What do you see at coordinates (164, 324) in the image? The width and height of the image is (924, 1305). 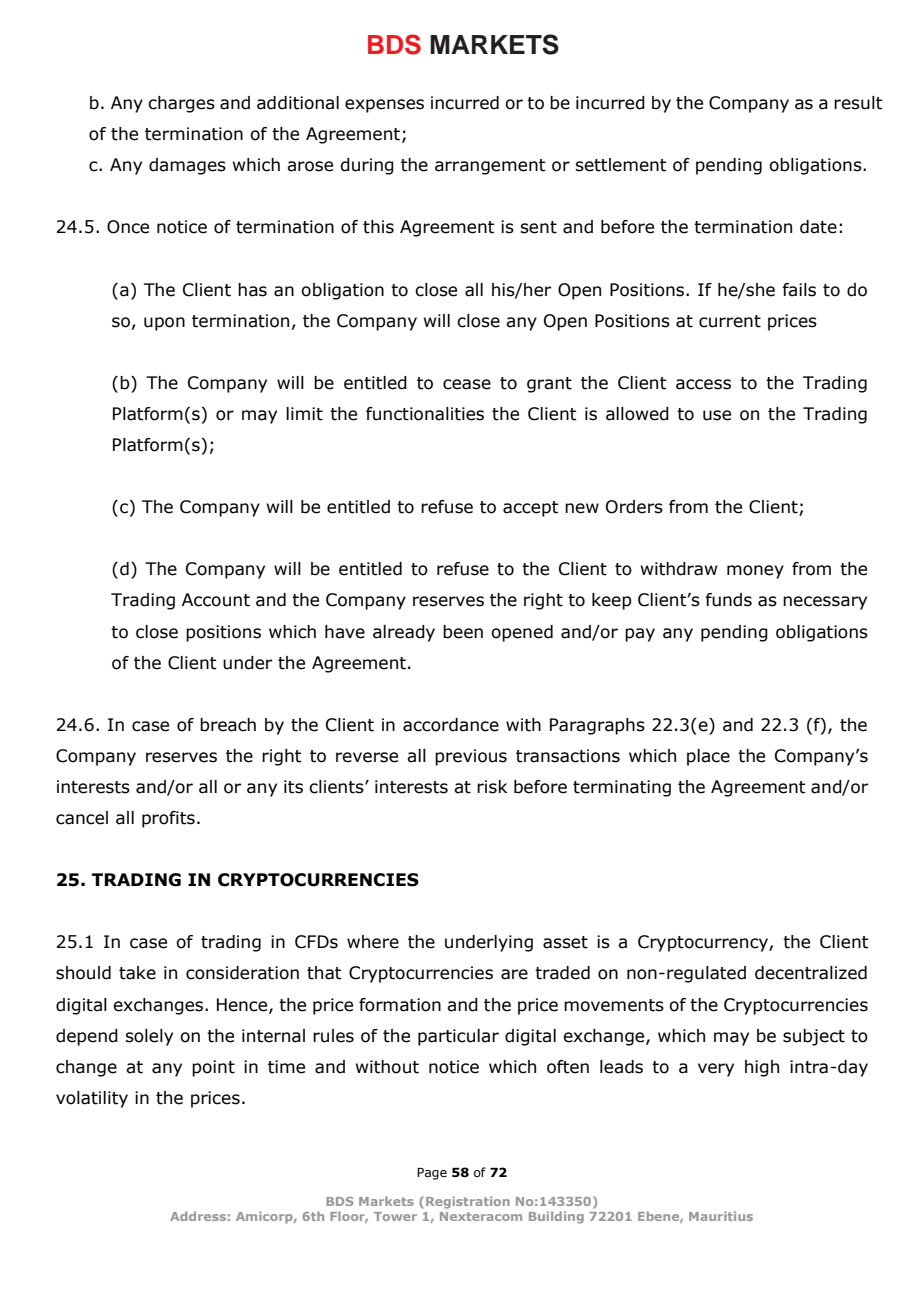 I see `upon` at bounding box center [164, 324].
